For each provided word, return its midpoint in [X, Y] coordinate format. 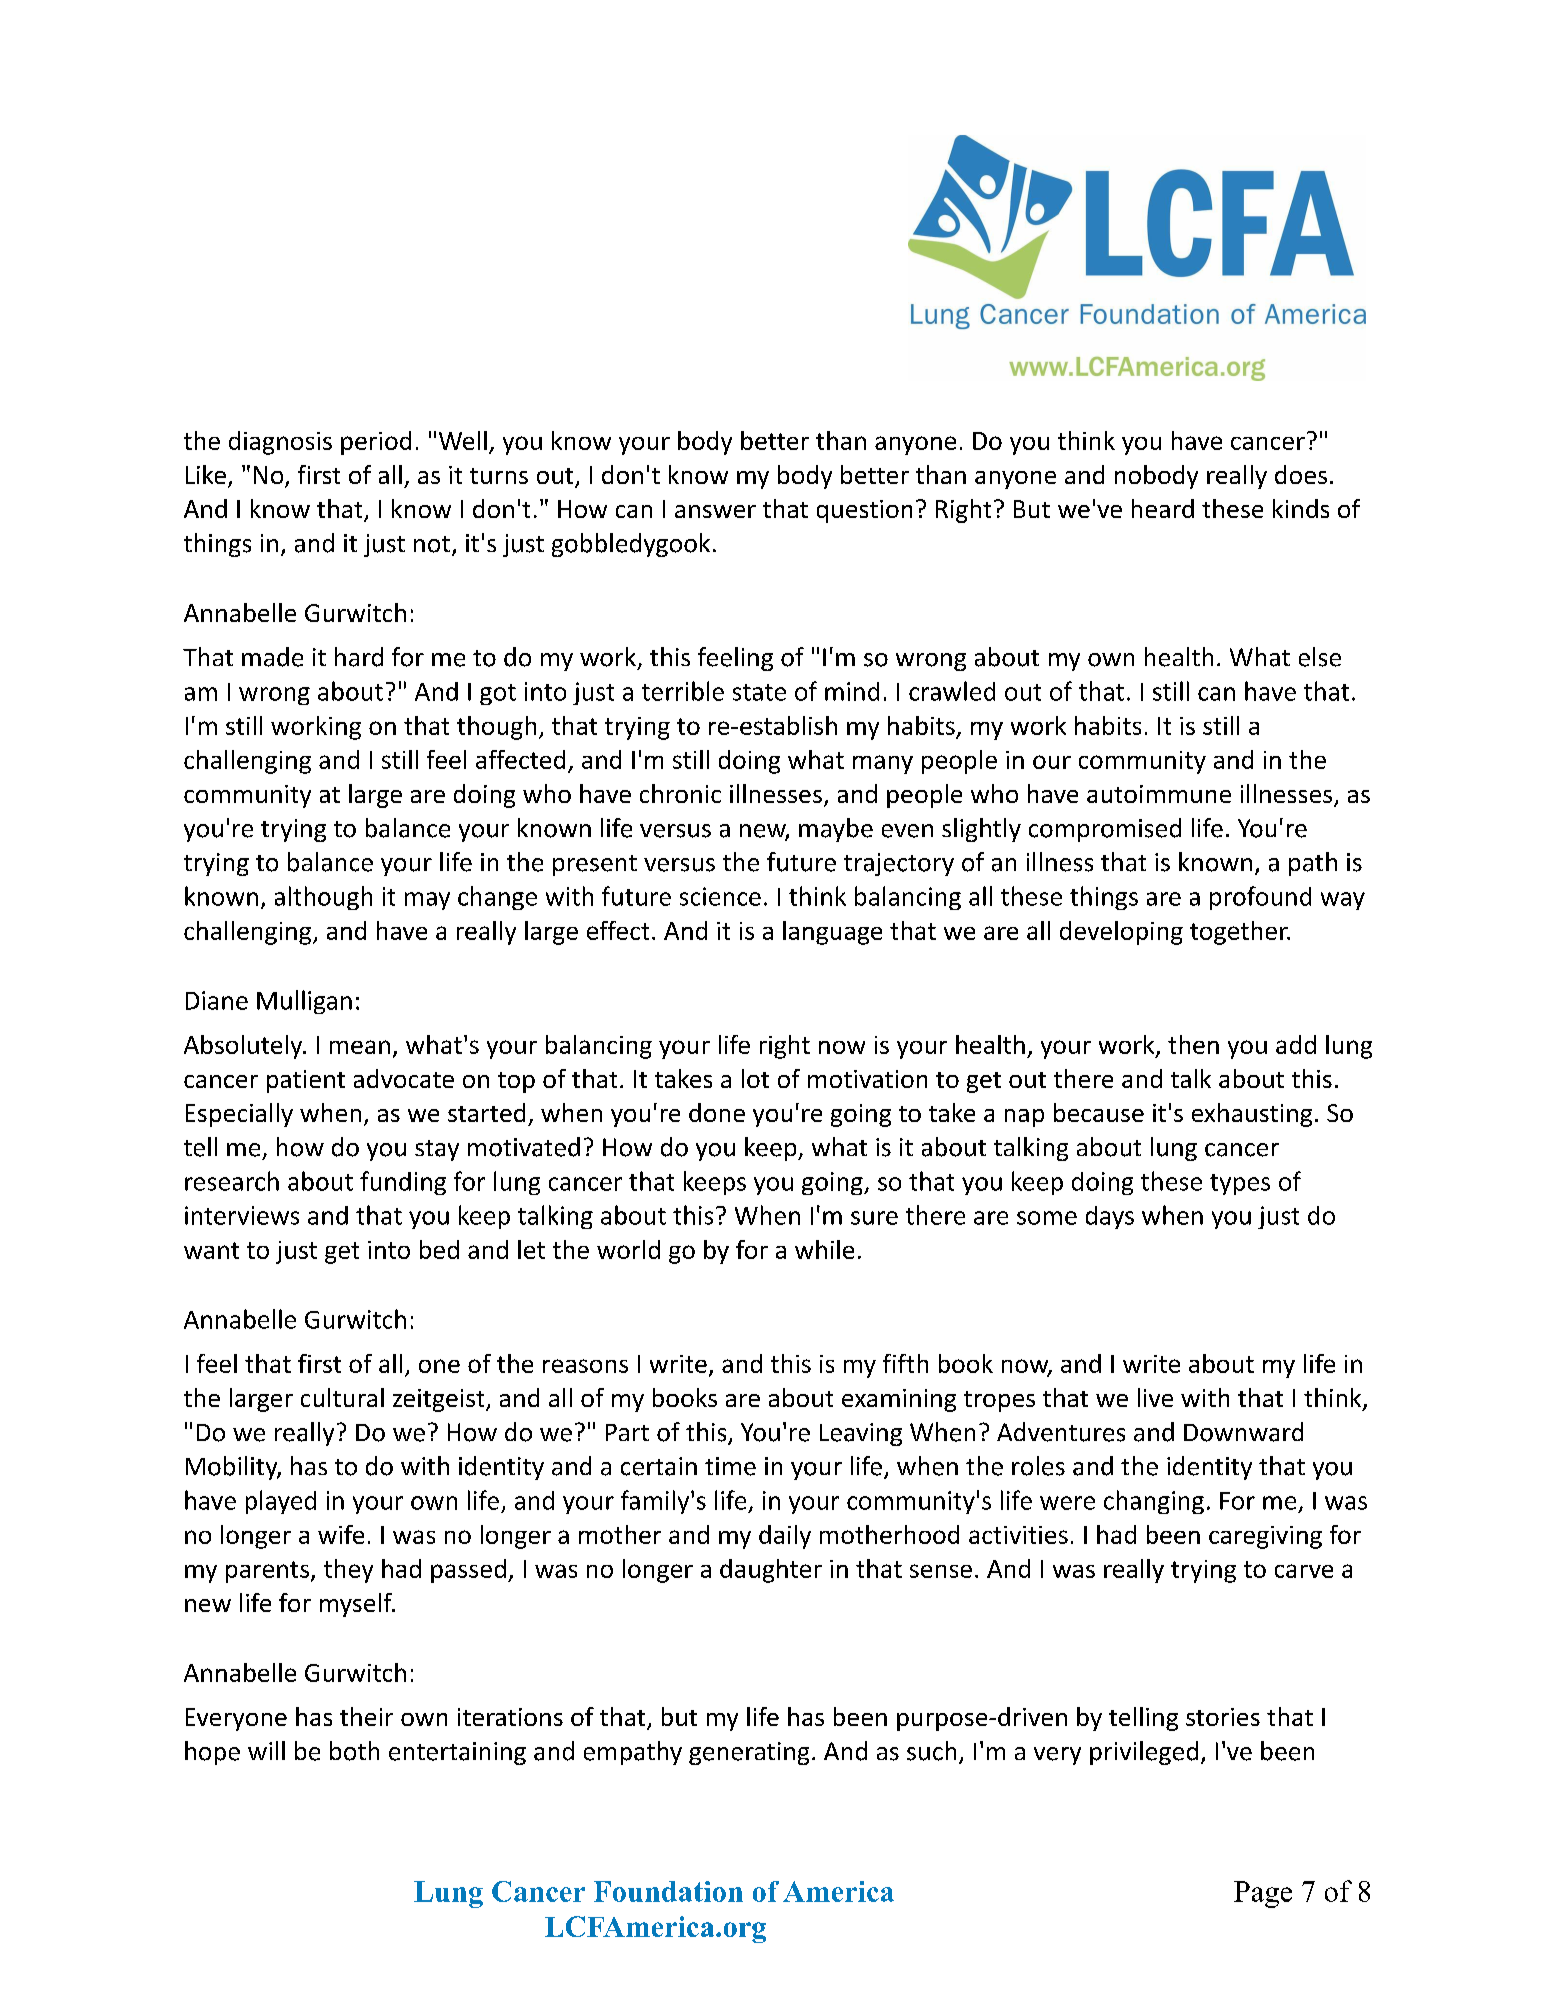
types [1240, 1184]
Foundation [668, 1891]
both [354, 1751]
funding [403, 1183]
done [717, 1112]
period [376, 443]
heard [1163, 508]
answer [715, 511]
